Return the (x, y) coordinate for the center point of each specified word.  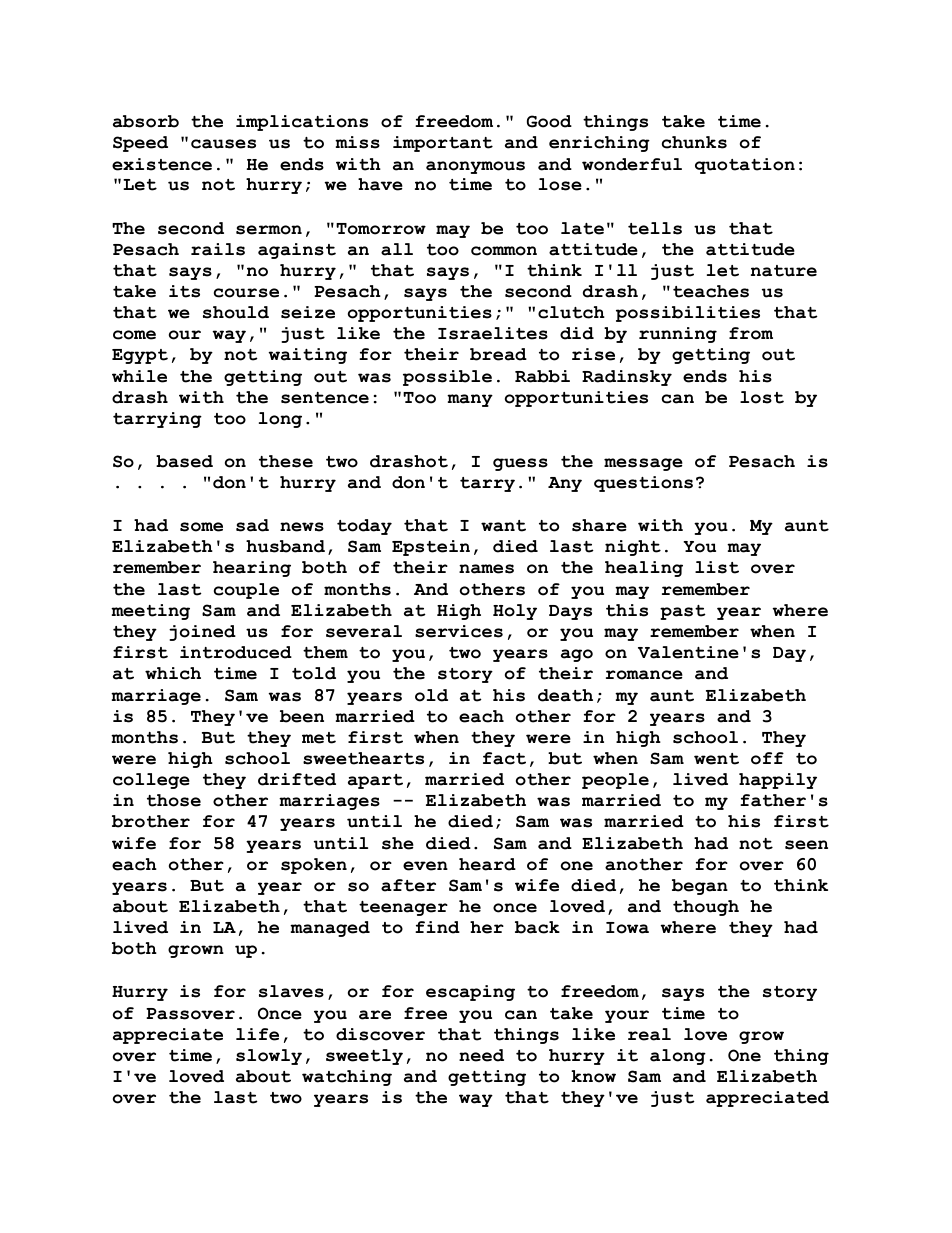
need (481, 1055)
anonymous (475, 167)
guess (520, 464)
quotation (745, 166)
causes (223, 144)
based (184, 461)
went (716, 759)
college (151, 781)
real (649, 1034)
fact (504, 758)
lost (762, 397)
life (257, 1034)
